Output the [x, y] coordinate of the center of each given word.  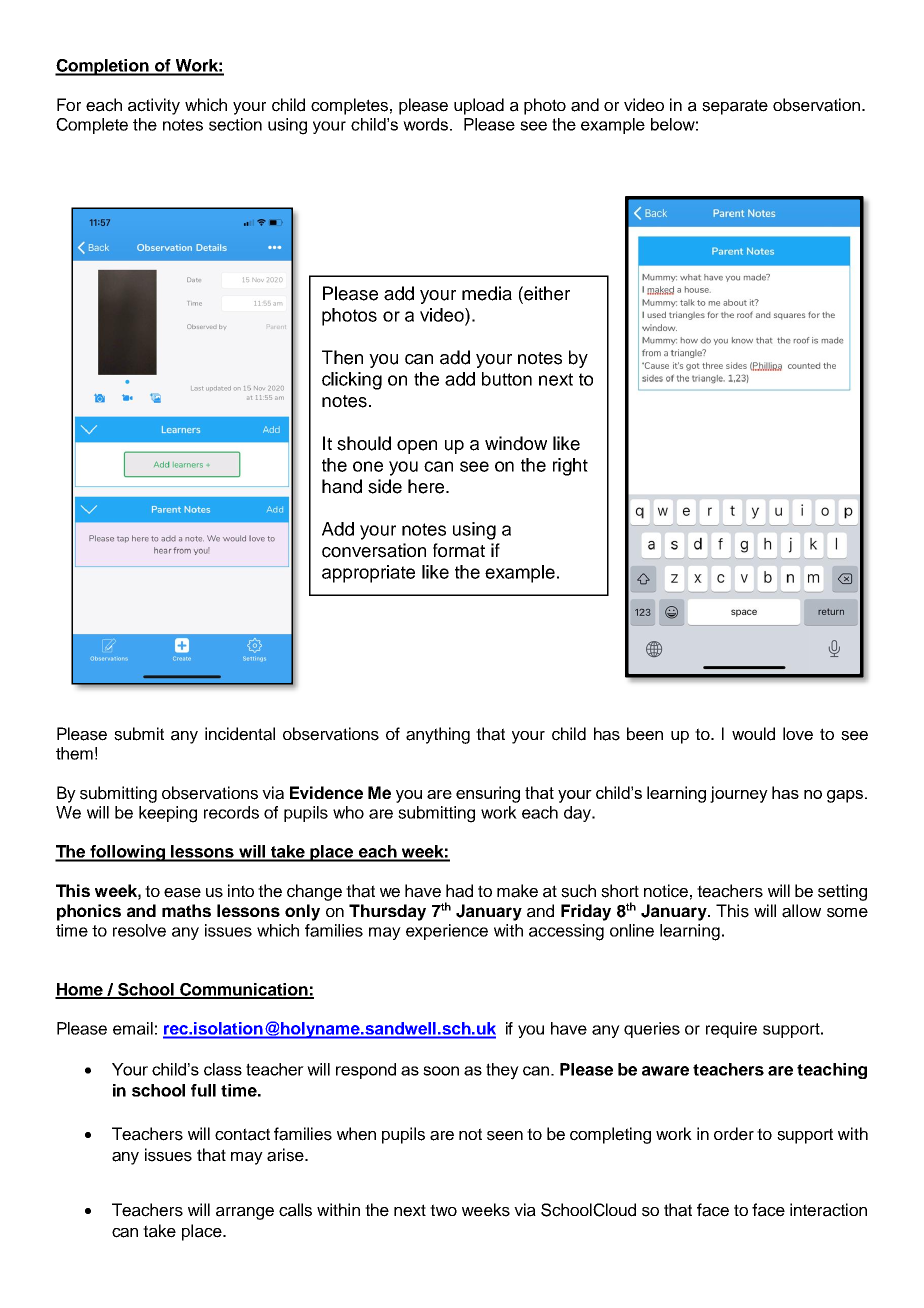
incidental [240, 734]
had [459, 891]
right [570, 467]
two [443, 1210]
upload [479, 106]
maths [186, 910]
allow [801, 911]
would [753, 734]
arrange [245, 1213]
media [487, 293]
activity [154, 106]
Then [342, 357]
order [734, 1134]
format [459, 550]
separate [735, 107]
